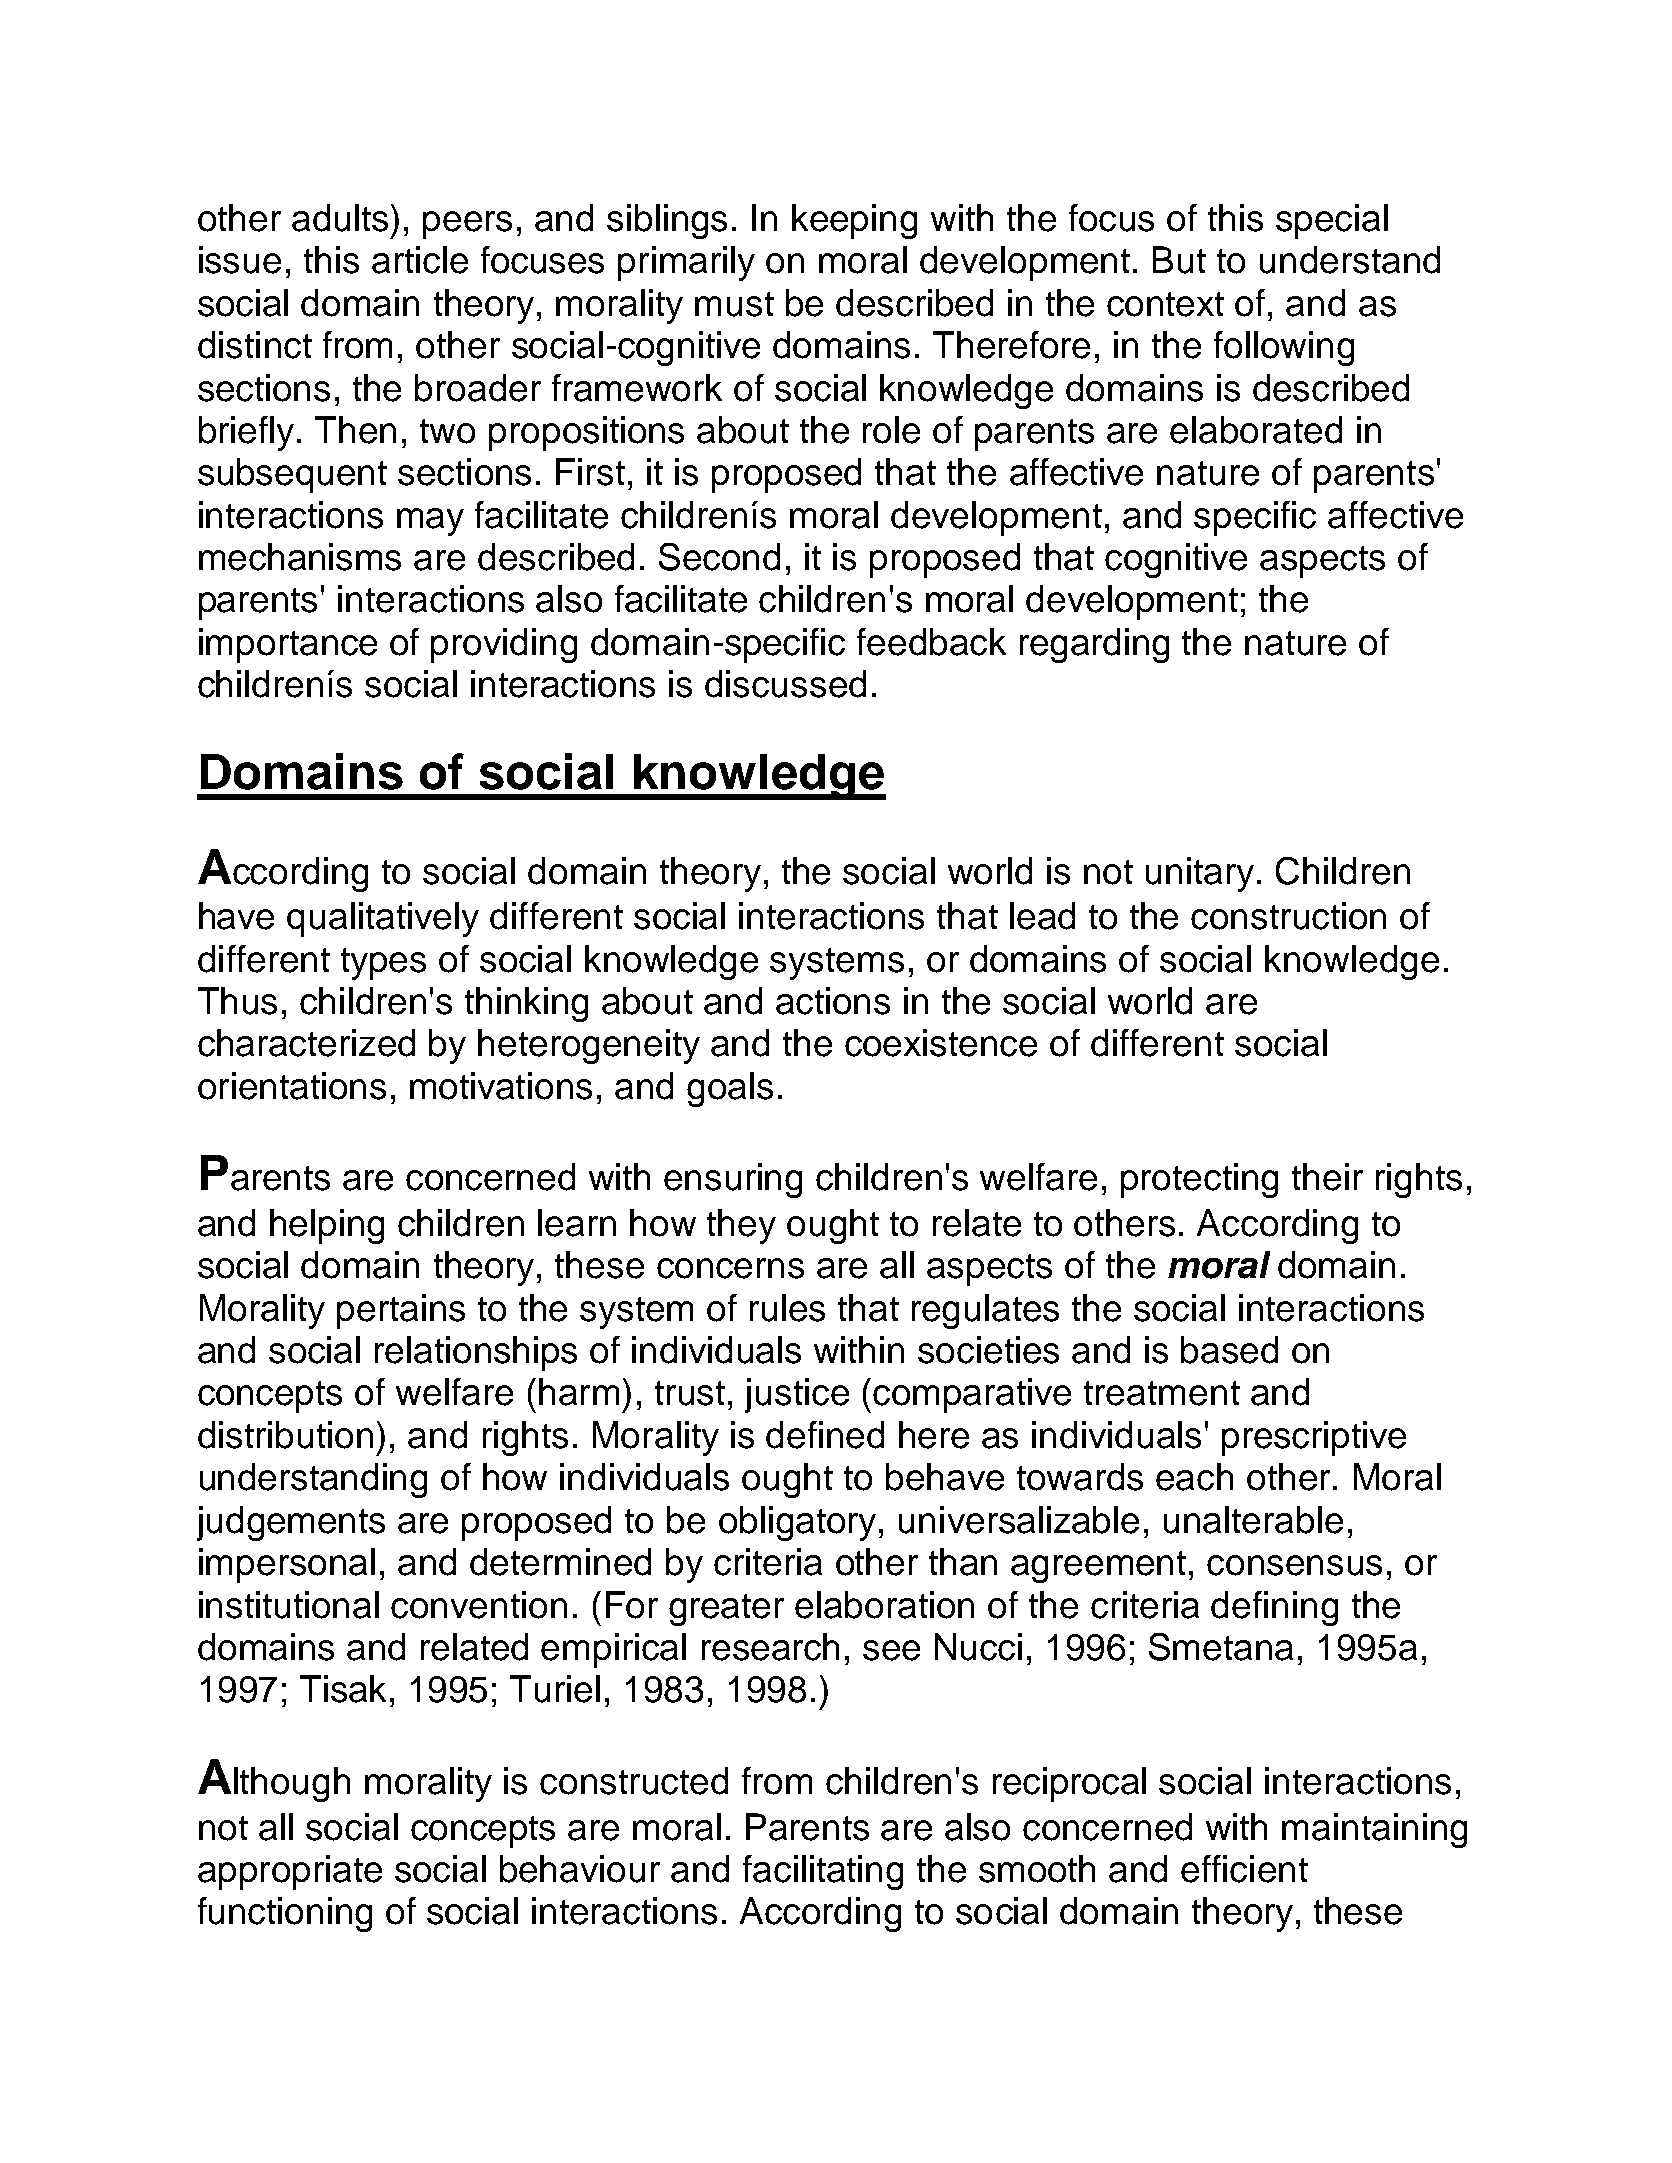  What do you see at coordinates (420, 260) in the document?
I see `article` at bounding box center [420, 260].
